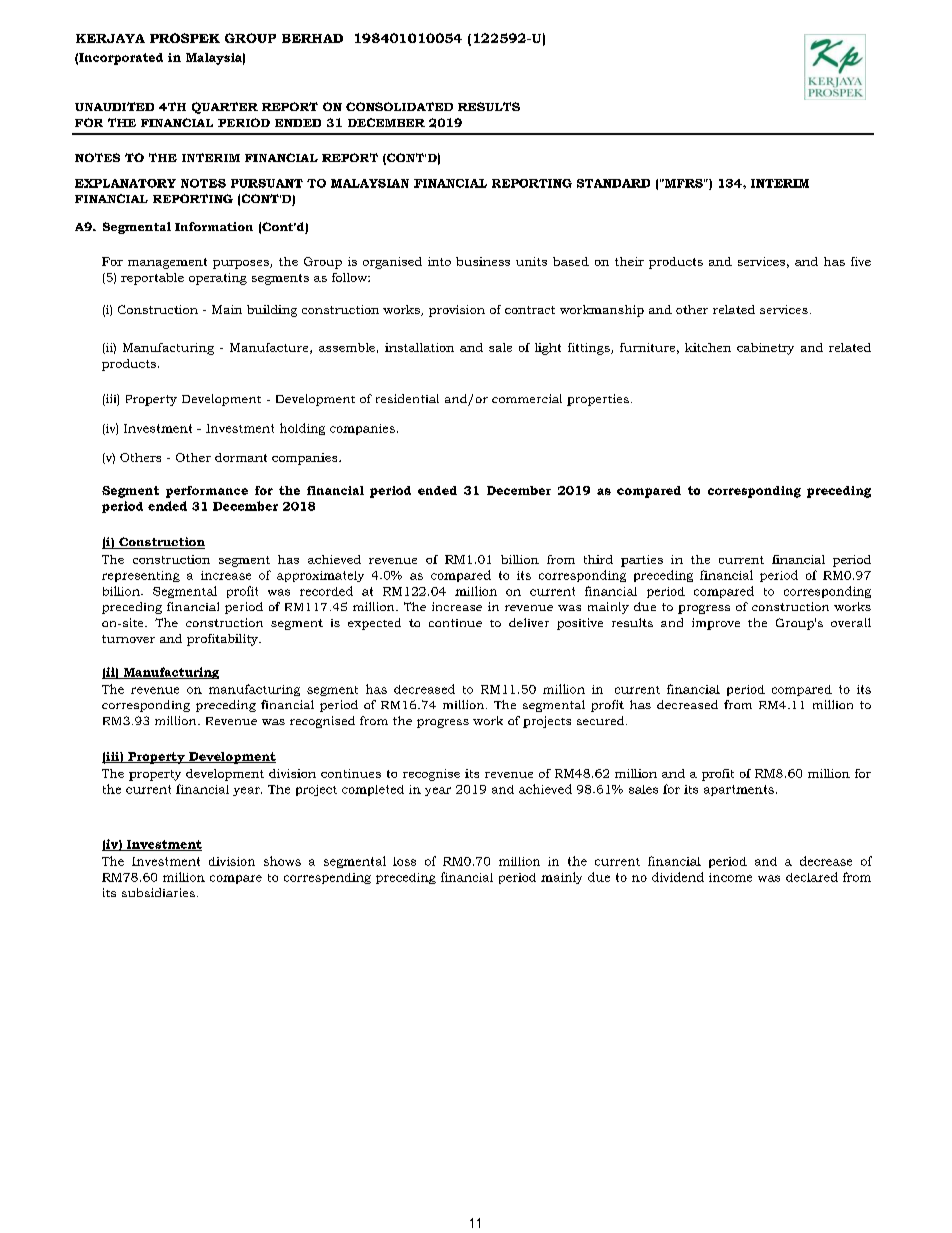 Image resolution: width=952 pixels, height=1233 pixels. Describe the element at coordinates (765, 349) in the screenshot. I see `cabinetry` at that location.
